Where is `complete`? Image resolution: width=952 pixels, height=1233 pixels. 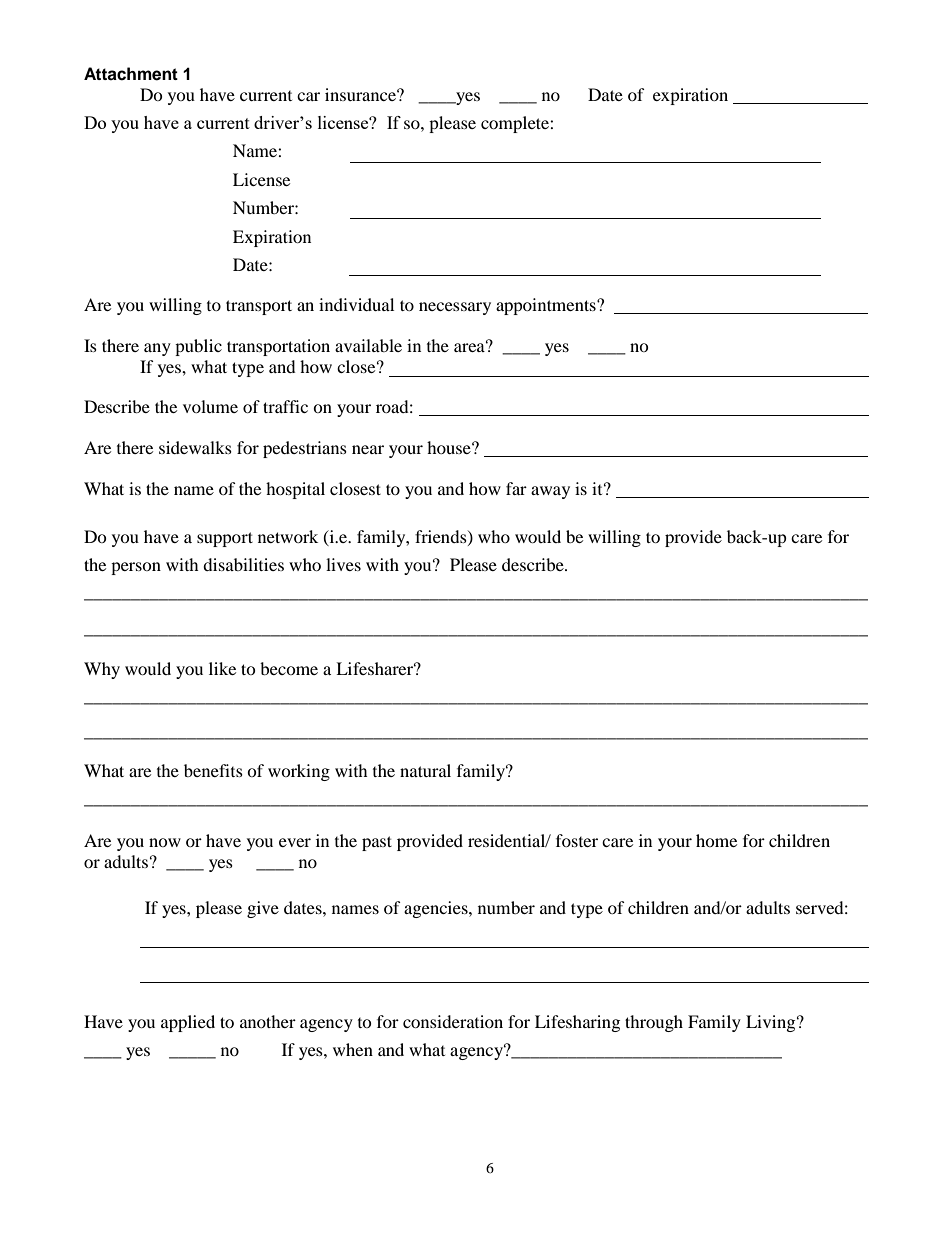
complete is located at coordinates (516, 124).
